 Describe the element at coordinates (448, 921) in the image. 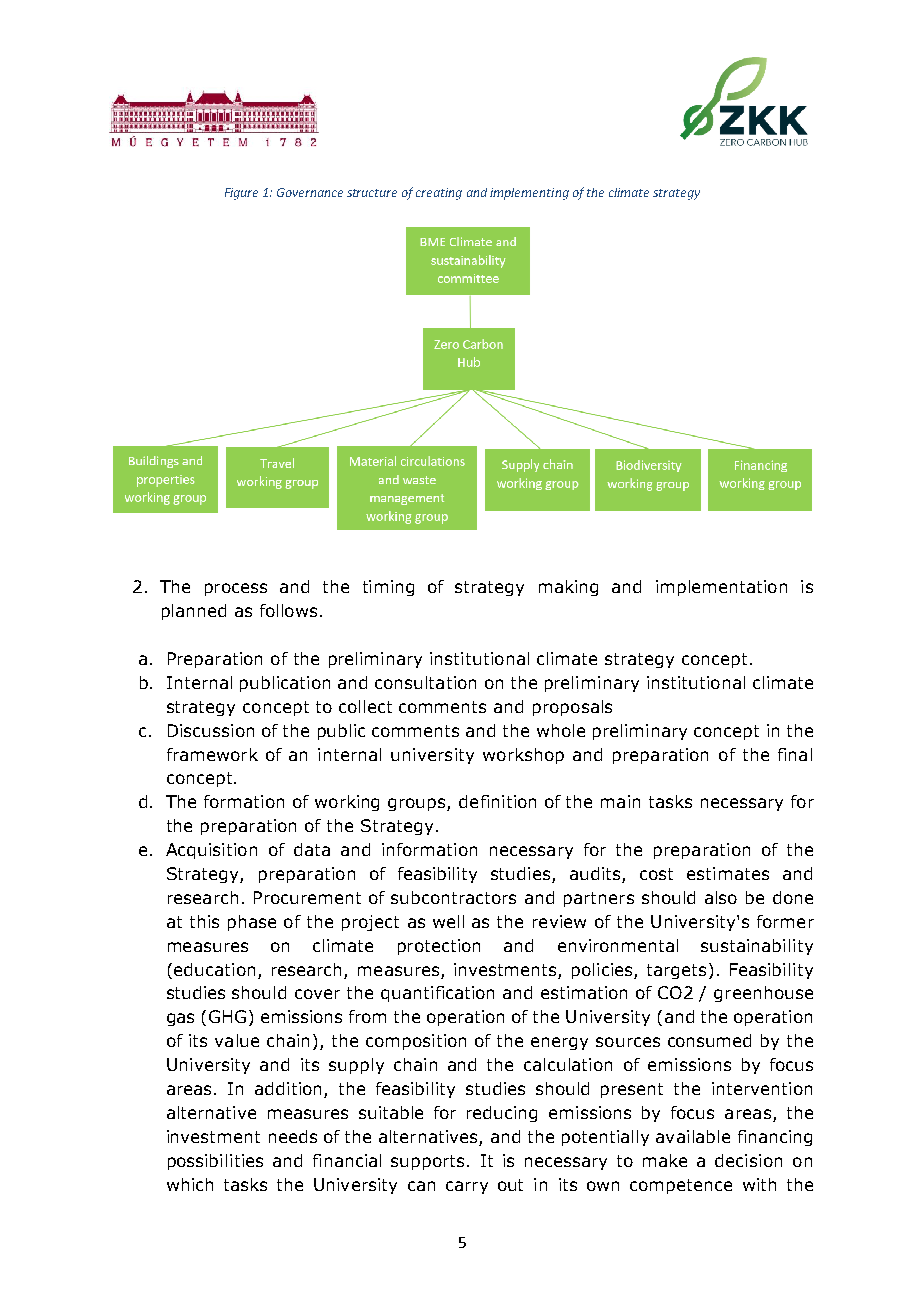

I see `well` at that location.
